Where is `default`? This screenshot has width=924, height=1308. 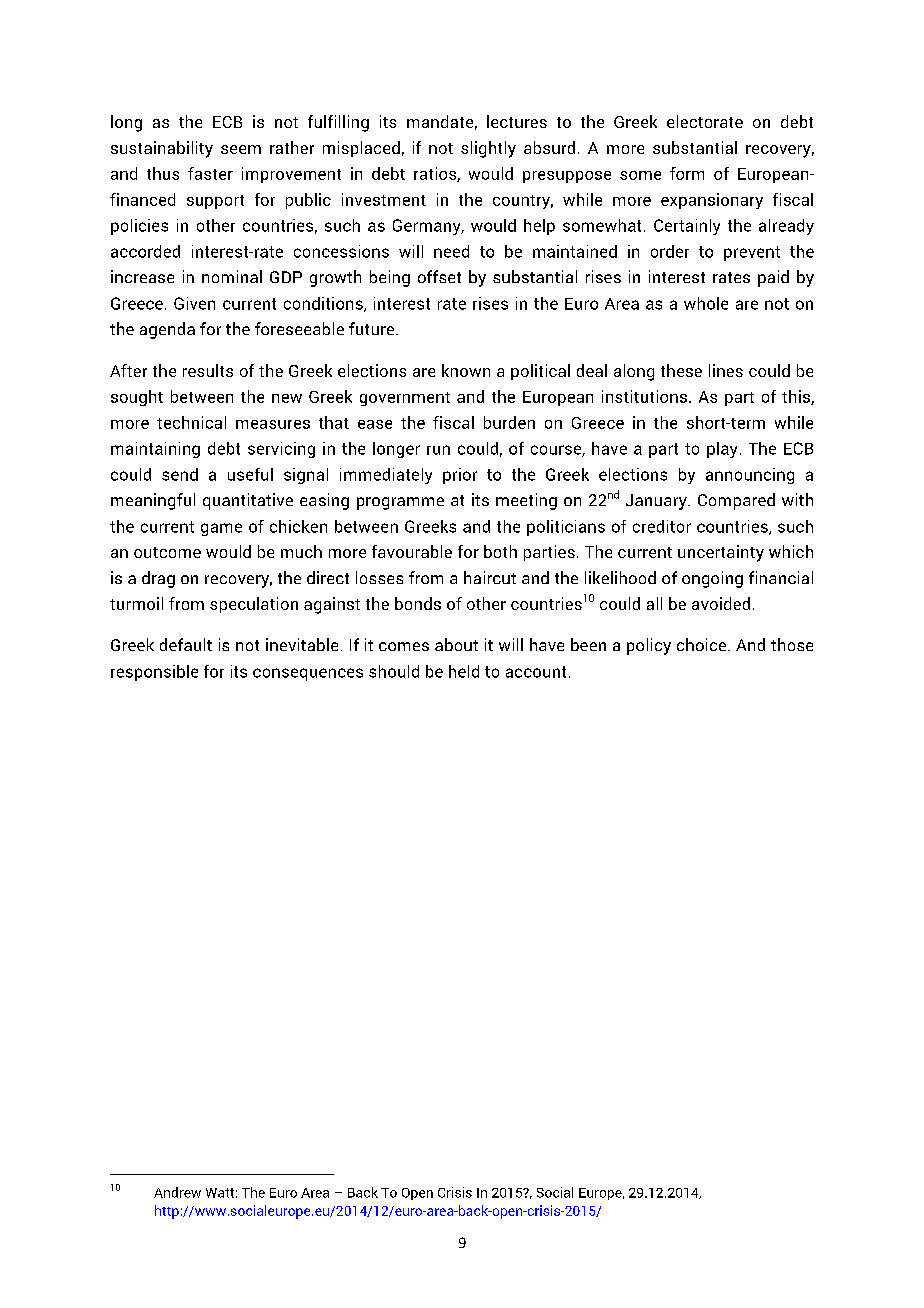 default is located at coordinates (186, 644).
